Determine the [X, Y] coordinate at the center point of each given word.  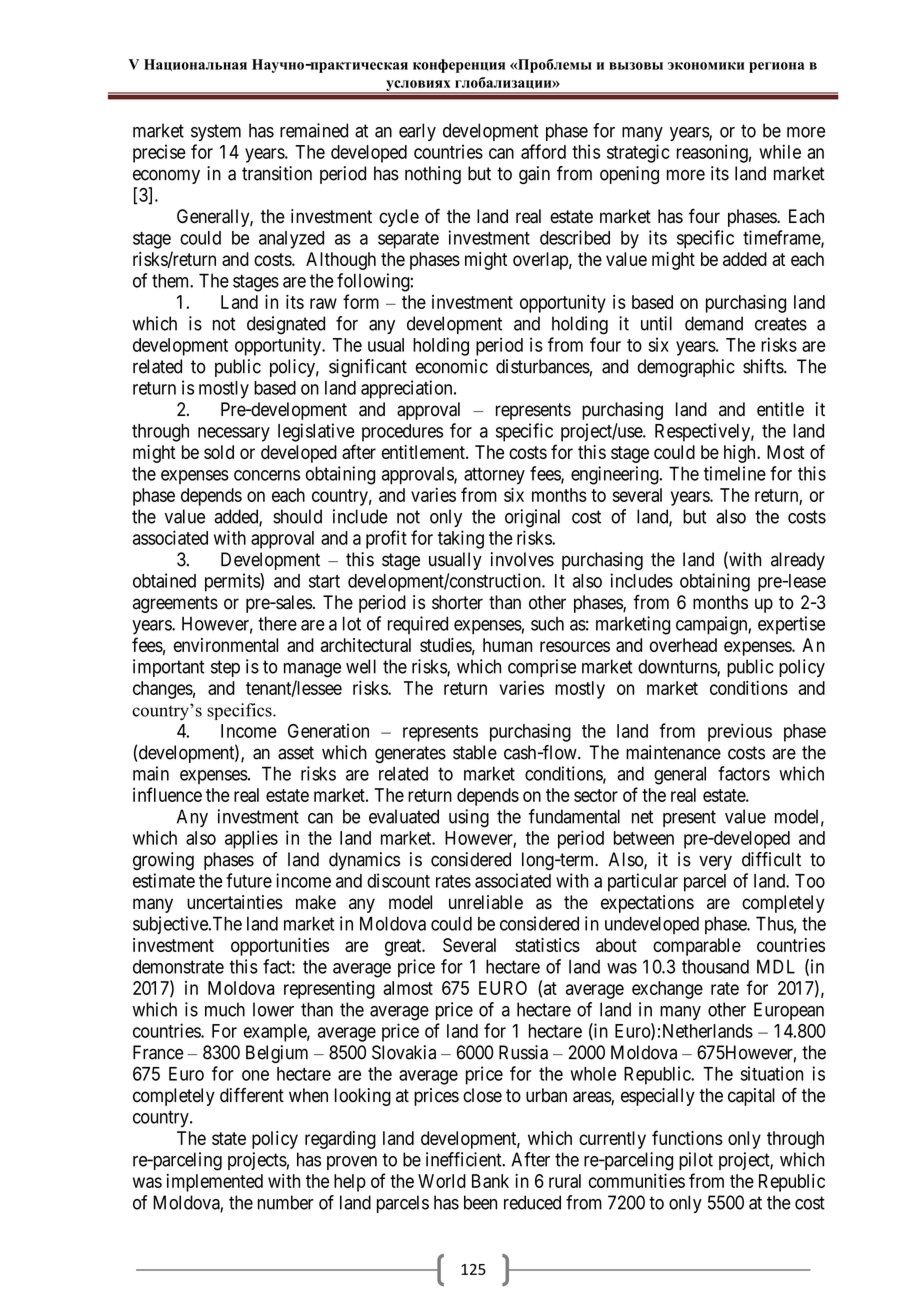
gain [534, 175]
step [225, 668]
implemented [215, 1183]
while [780, 151]
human [507, 645]
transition [277, 173]
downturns [678, 667]
